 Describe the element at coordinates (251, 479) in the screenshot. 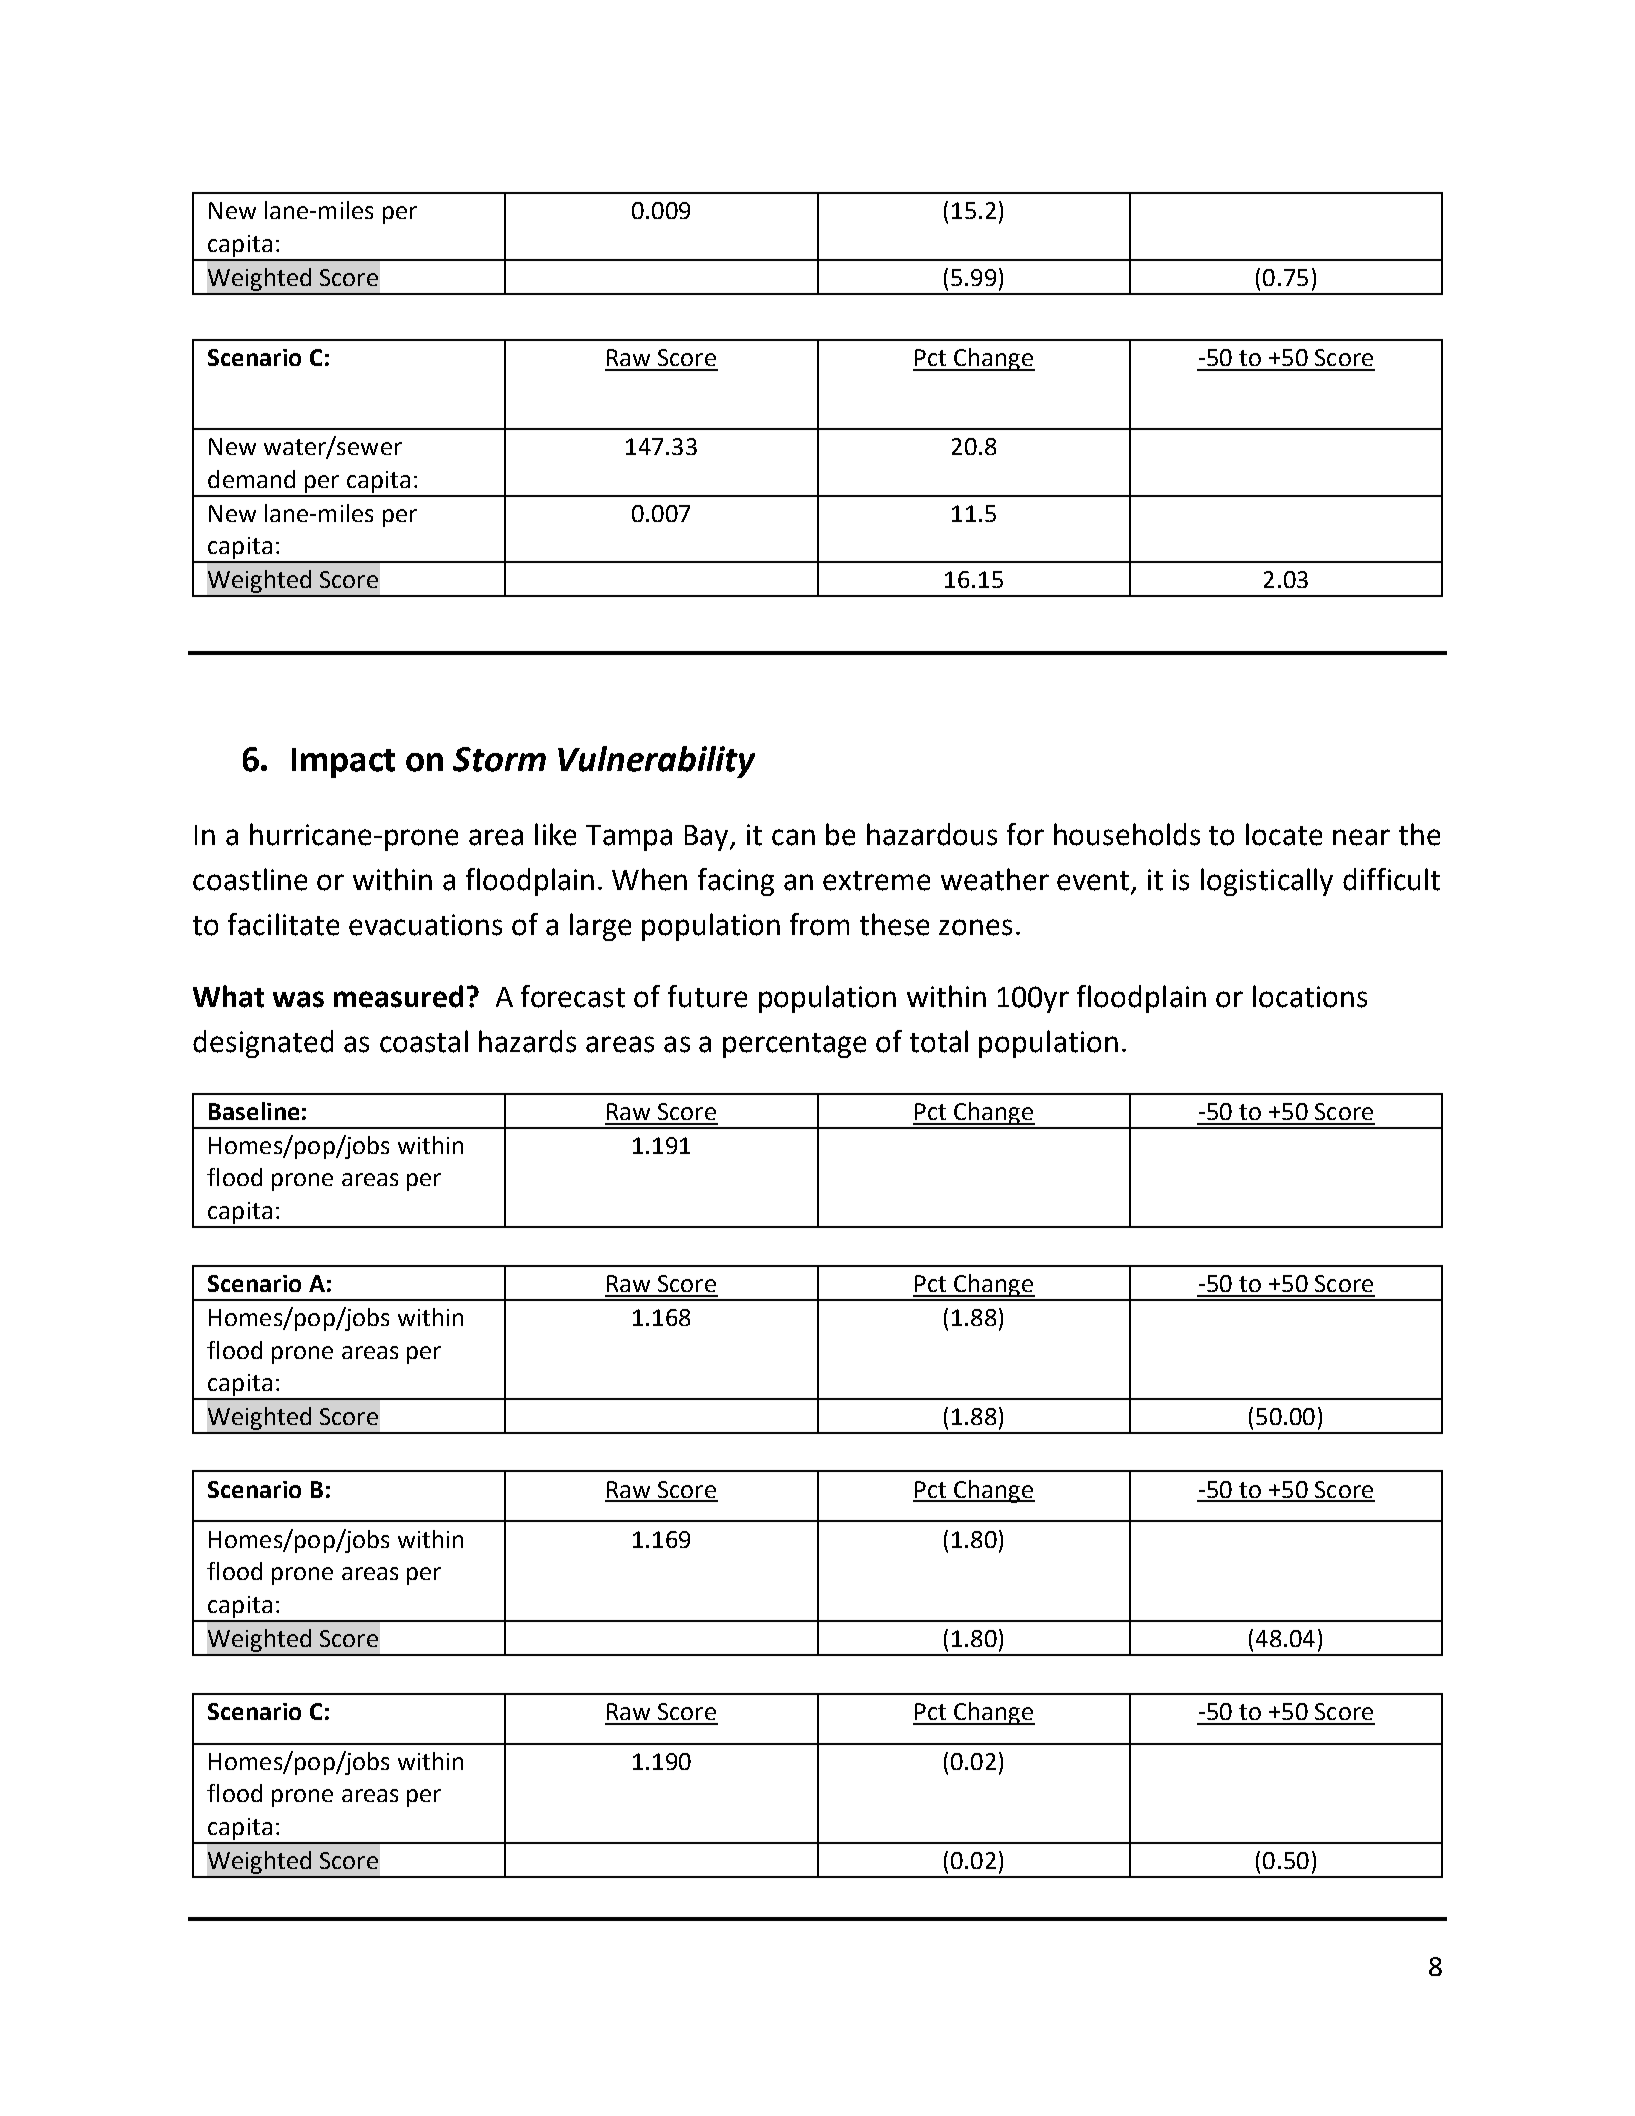

I see `demand` at that location.
